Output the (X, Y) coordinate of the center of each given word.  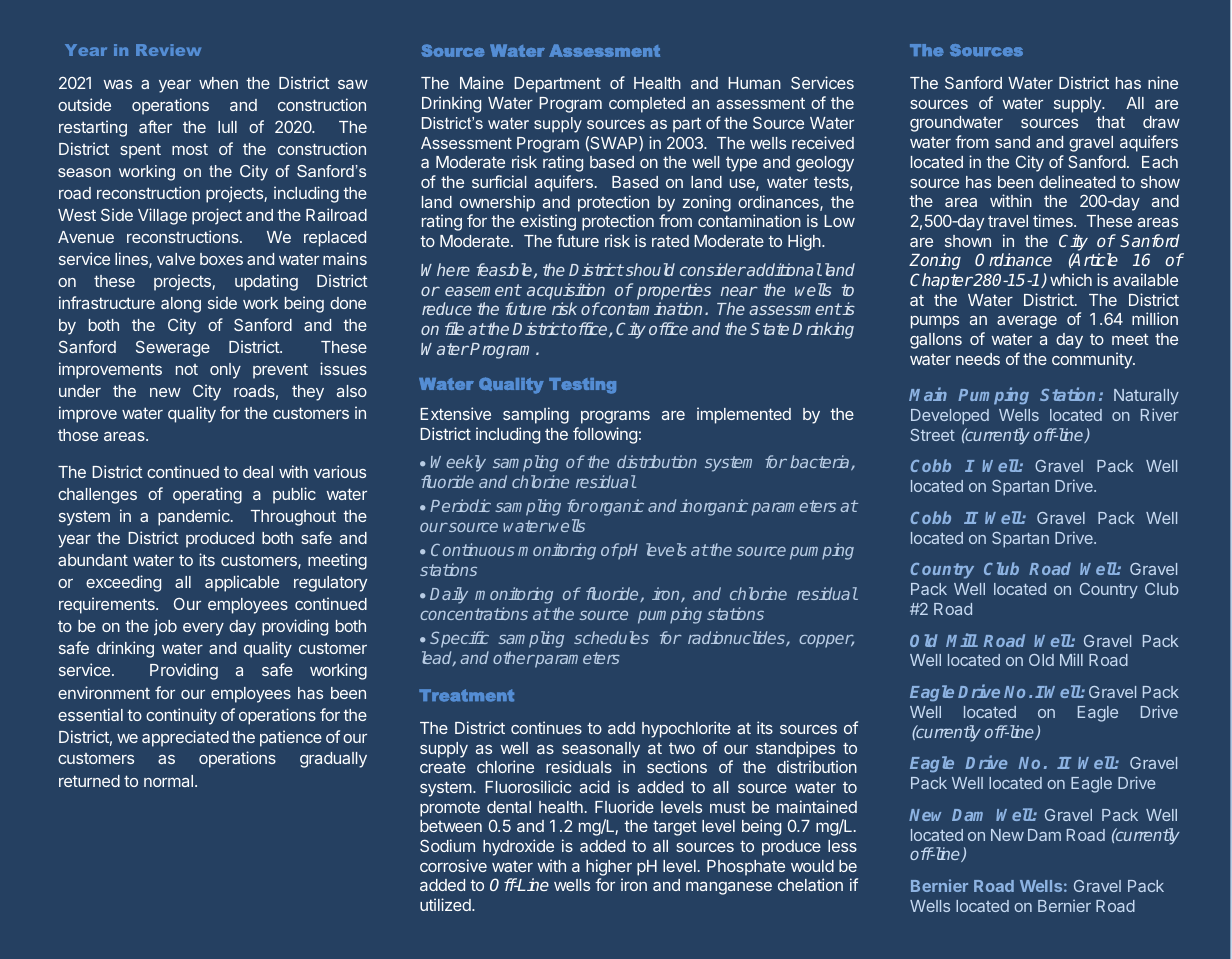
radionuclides (737, 638)
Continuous (473, 549)
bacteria (821, 462)
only (225, 371)
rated (670, 241)
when (218, 83)
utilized (446, 904)
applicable (242, 583)
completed (647, 105)
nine (1163, 82)
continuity (181, 716)
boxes (221, 259)
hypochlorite (686, 729)
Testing (582, 386)
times (1054, 220)
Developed (950, 417)
